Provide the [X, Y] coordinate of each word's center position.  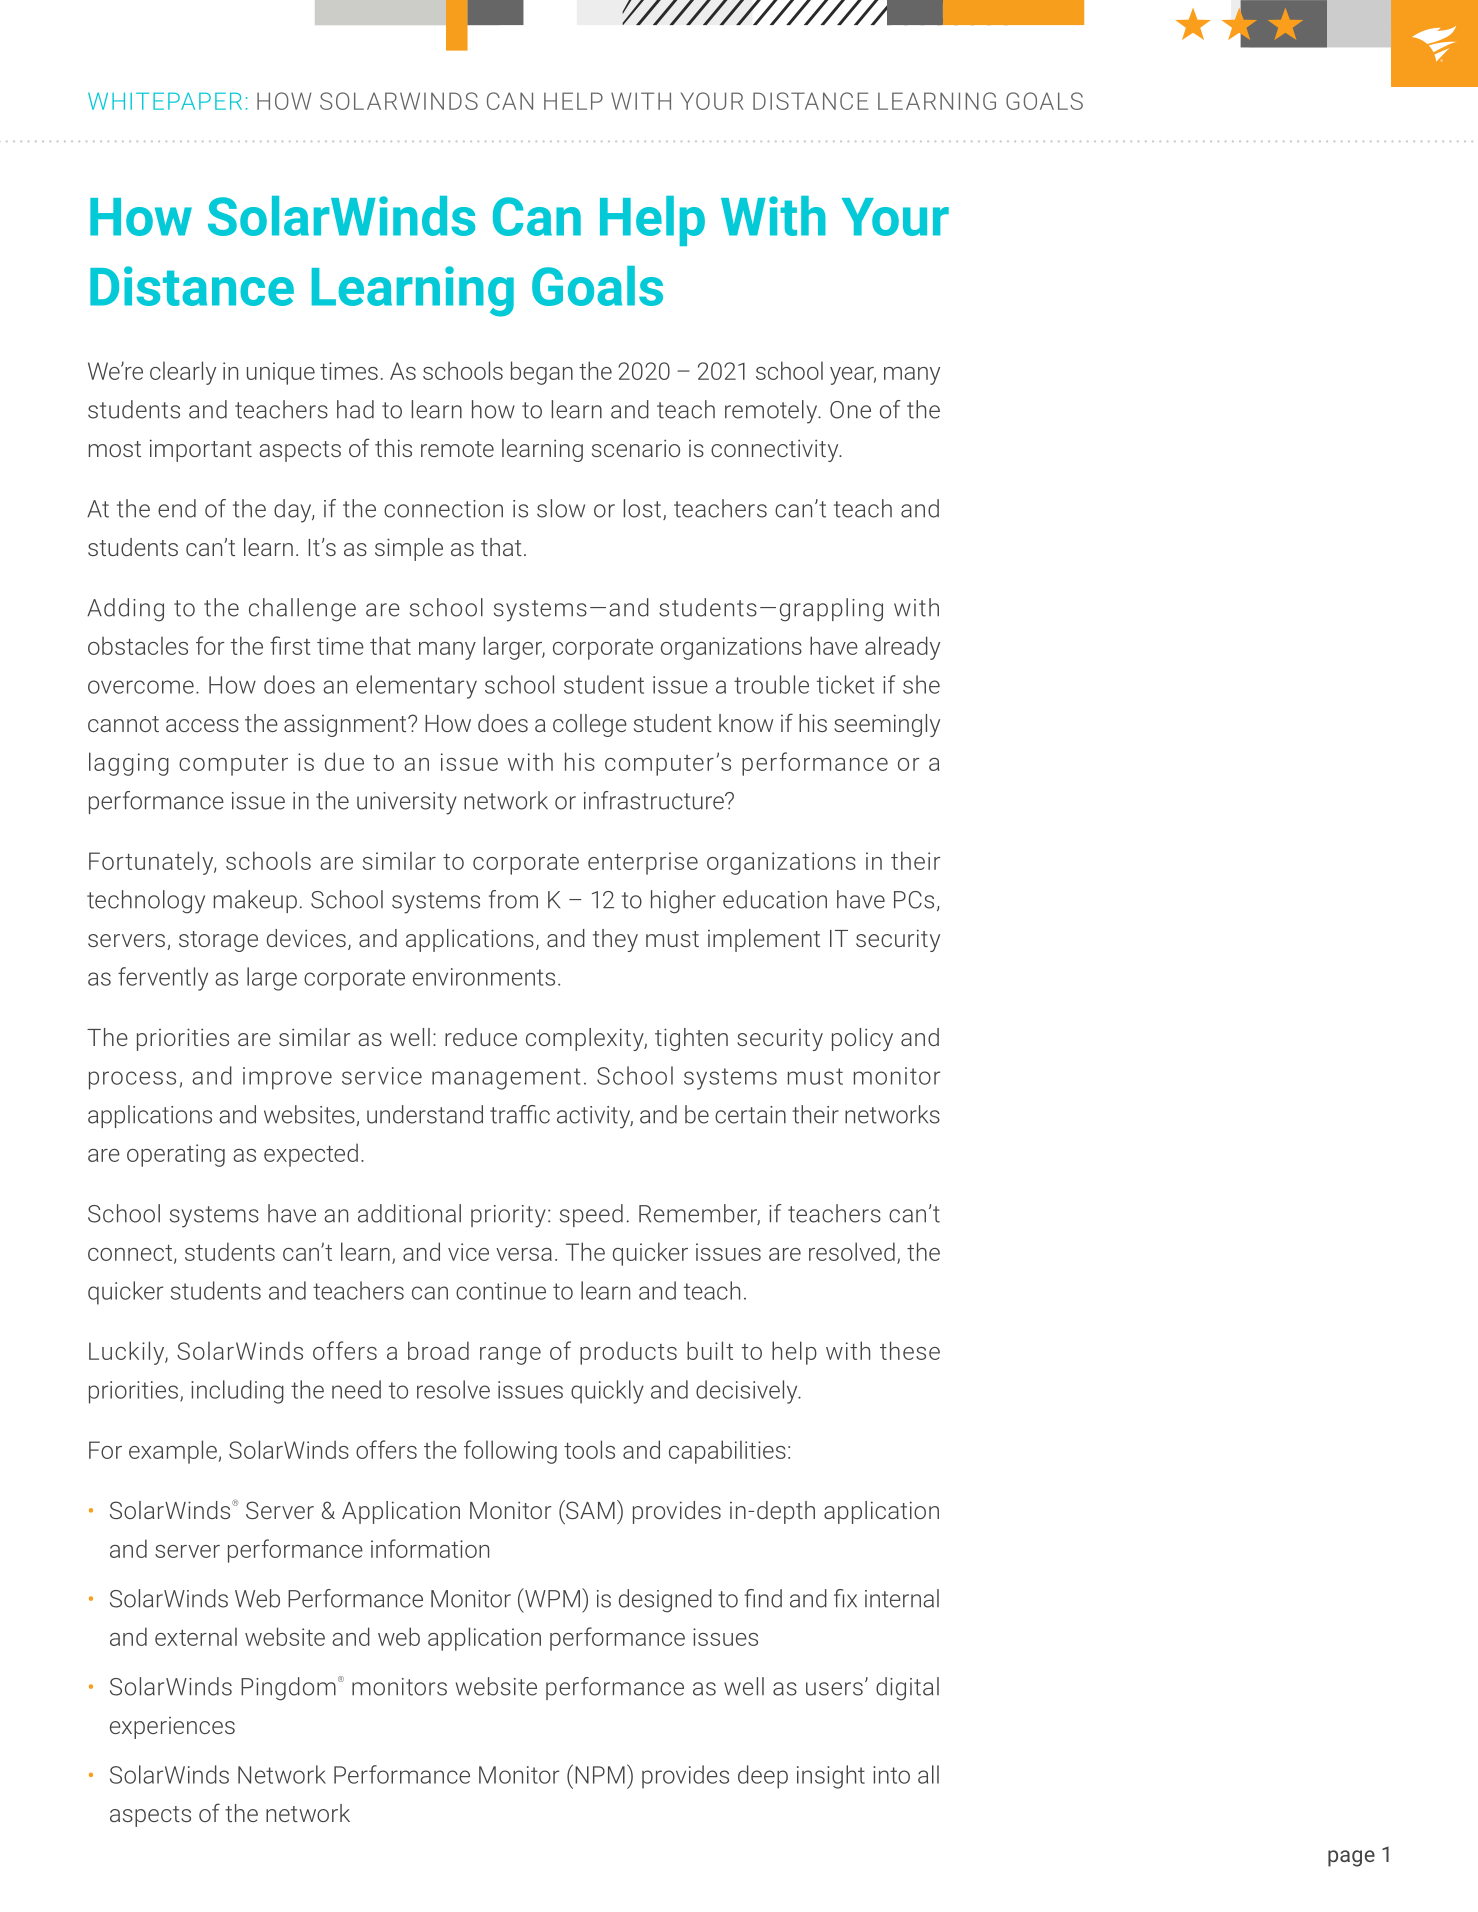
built [710, 1350]
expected [311, 1155]
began [542, 373]
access [202, 725]
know [746, 723]
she [921, 684]
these [910, 1350]
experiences [172, 1728]
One [850, 410]
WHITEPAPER [165, 101]
